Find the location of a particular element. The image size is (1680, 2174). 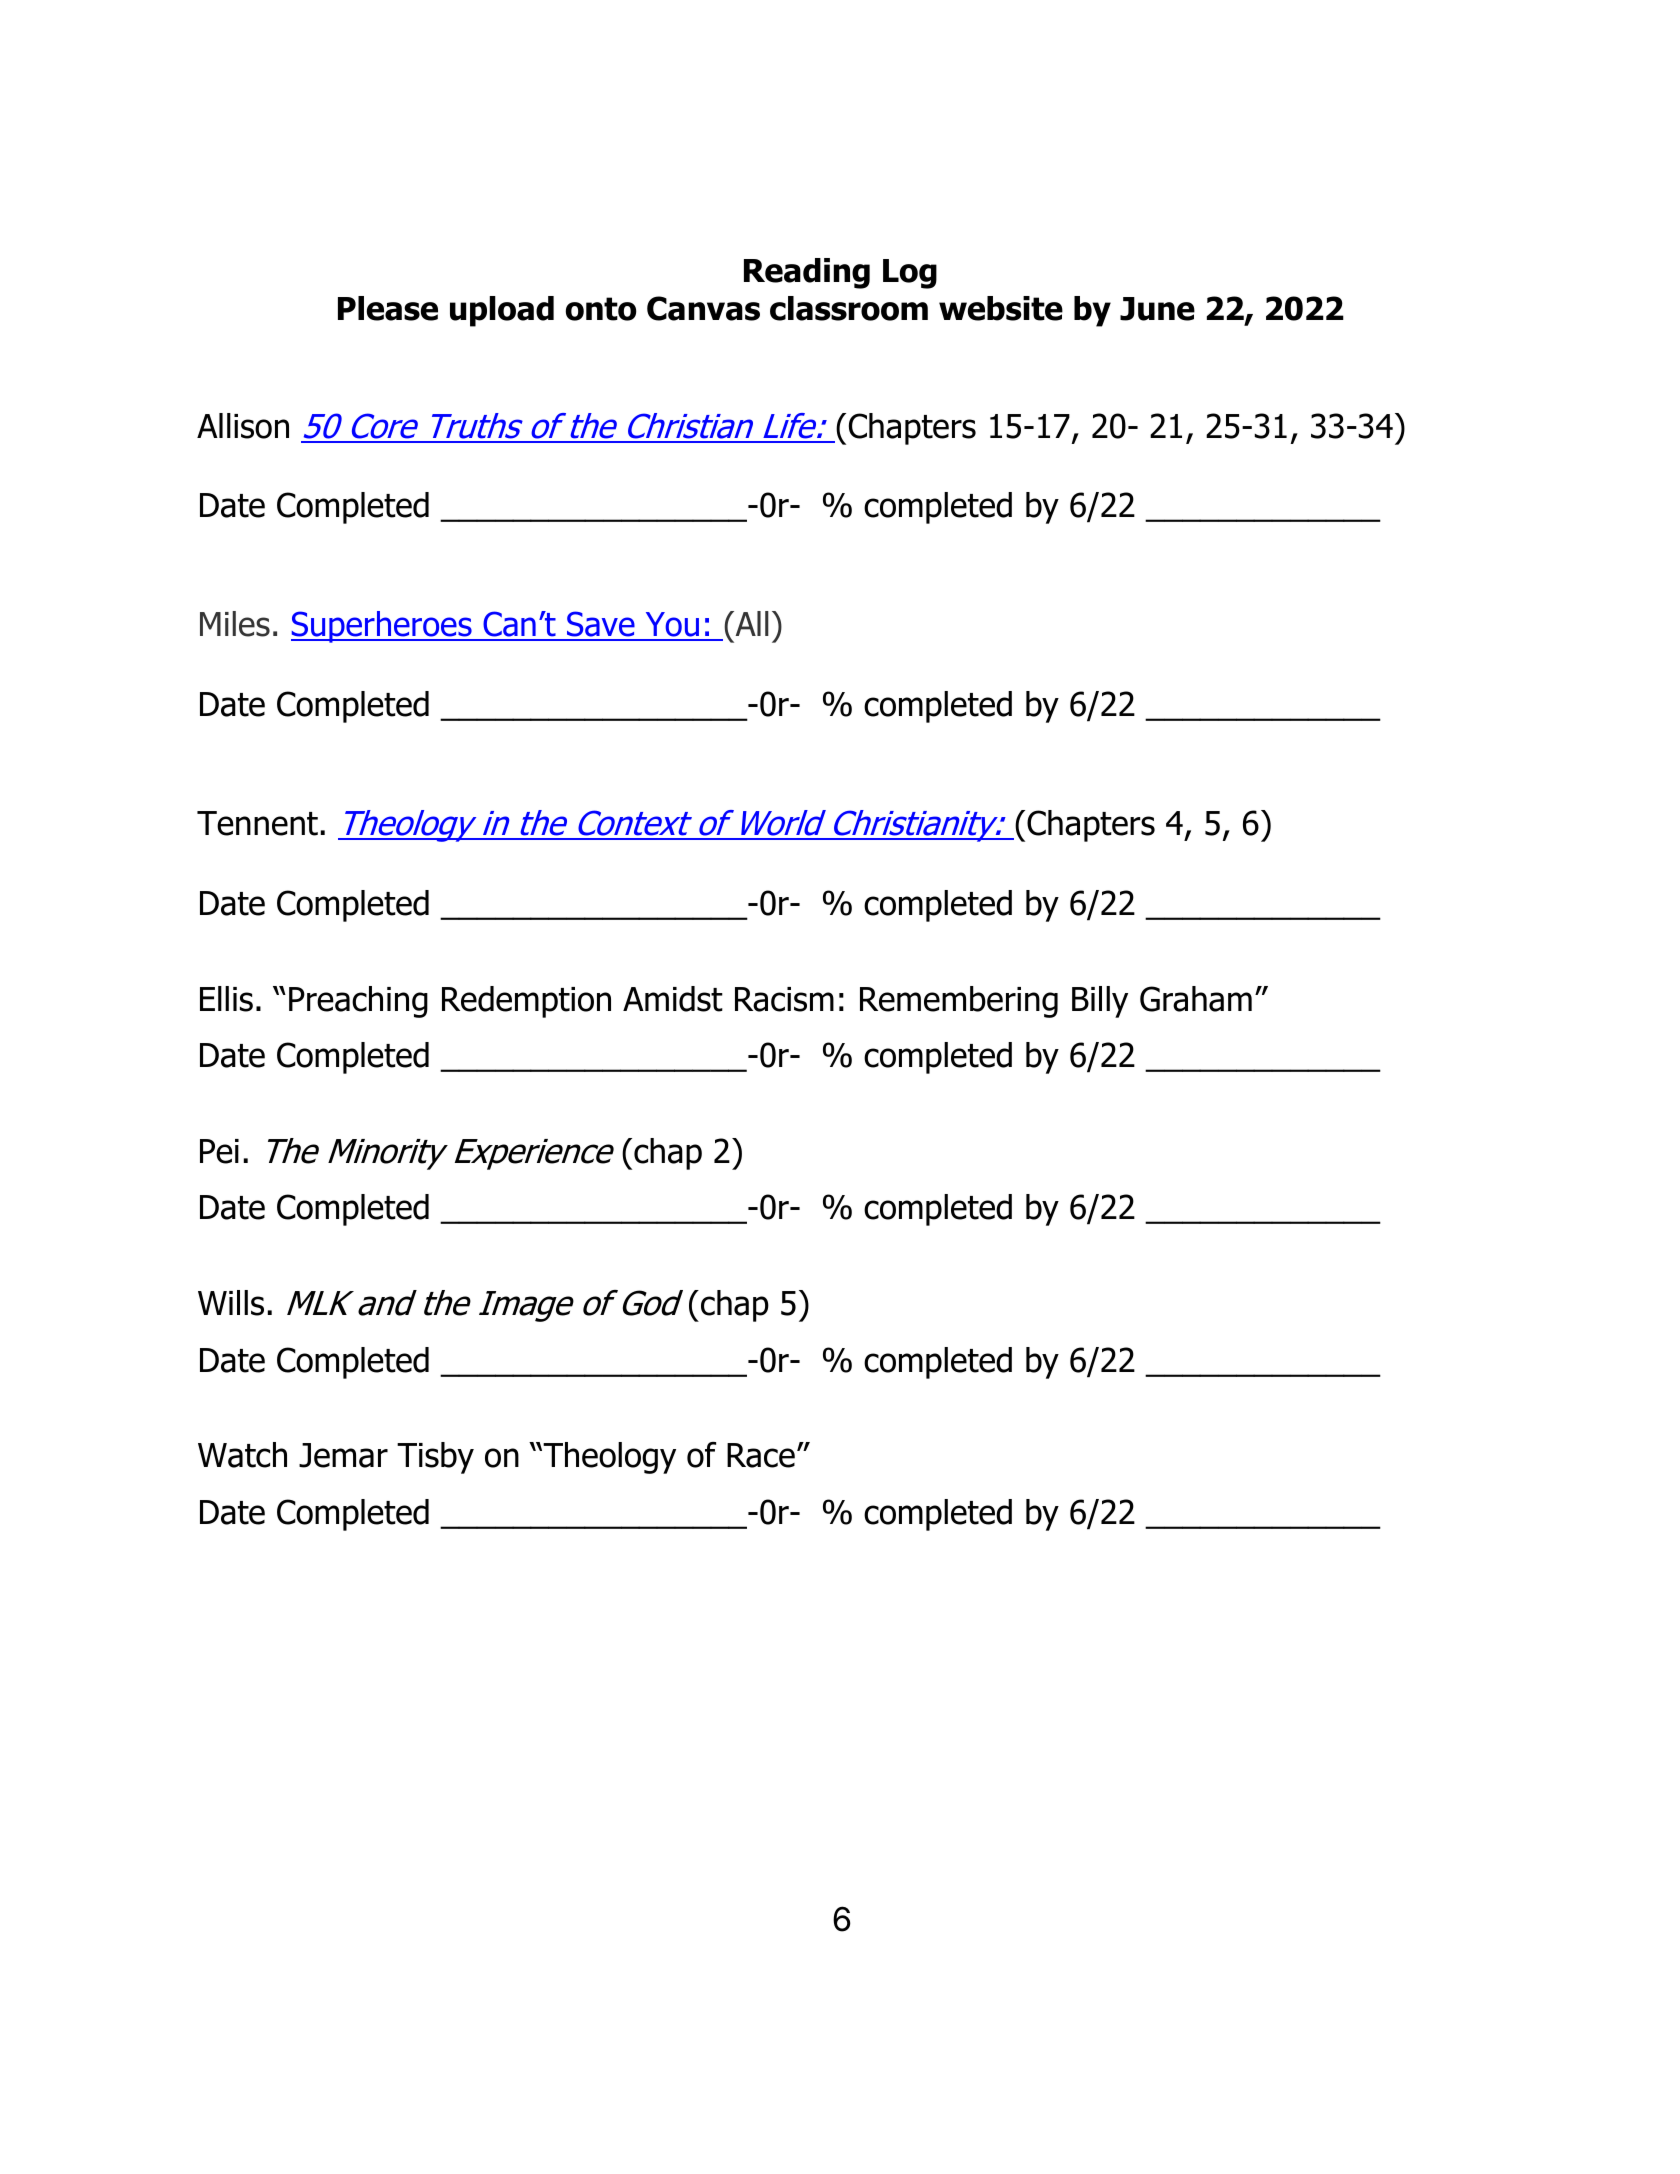

Preaching is located at coordinates (358, 1002).
